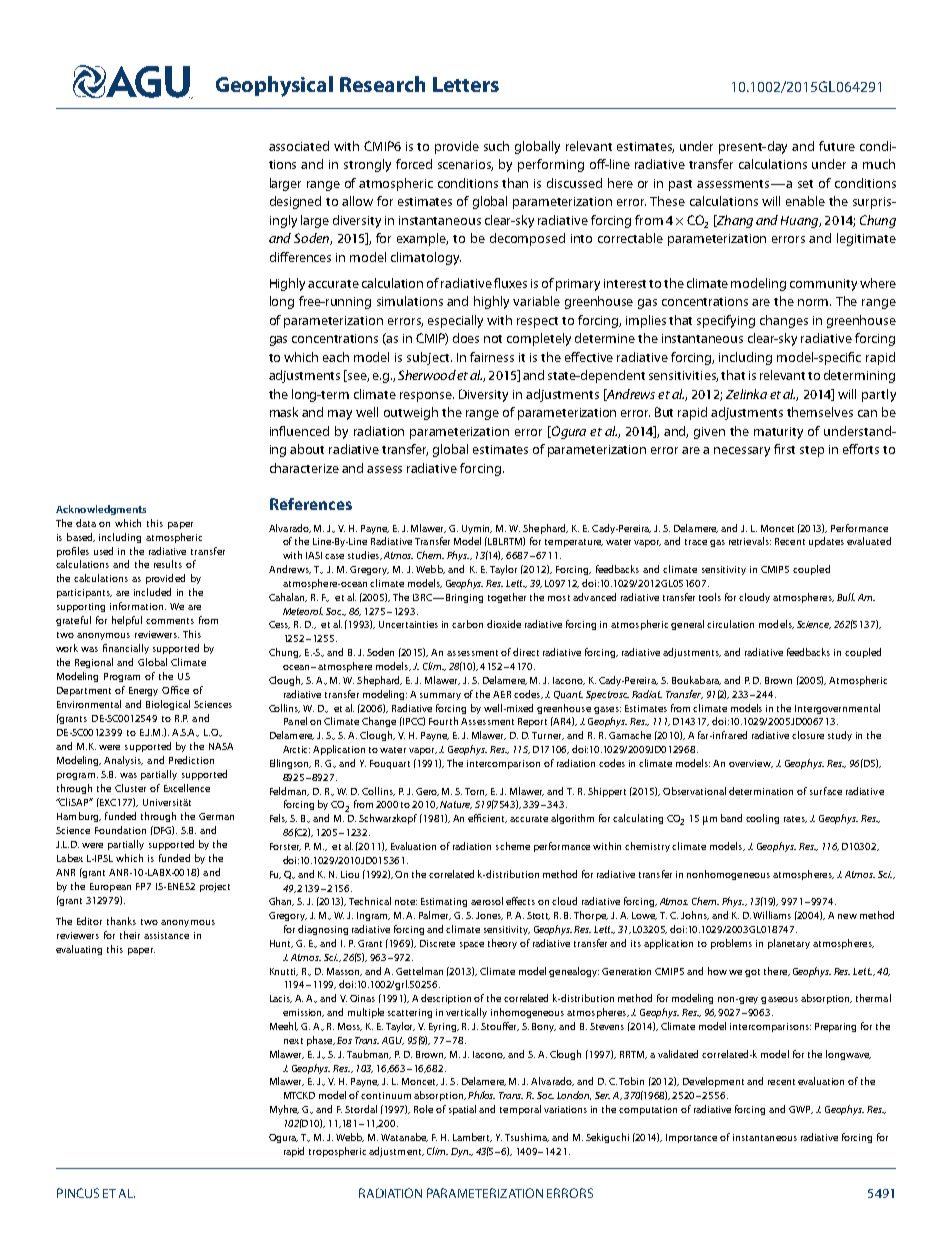 The width and height of the document is (952, 1233). I want to click on circulation, so click(730, 624).
